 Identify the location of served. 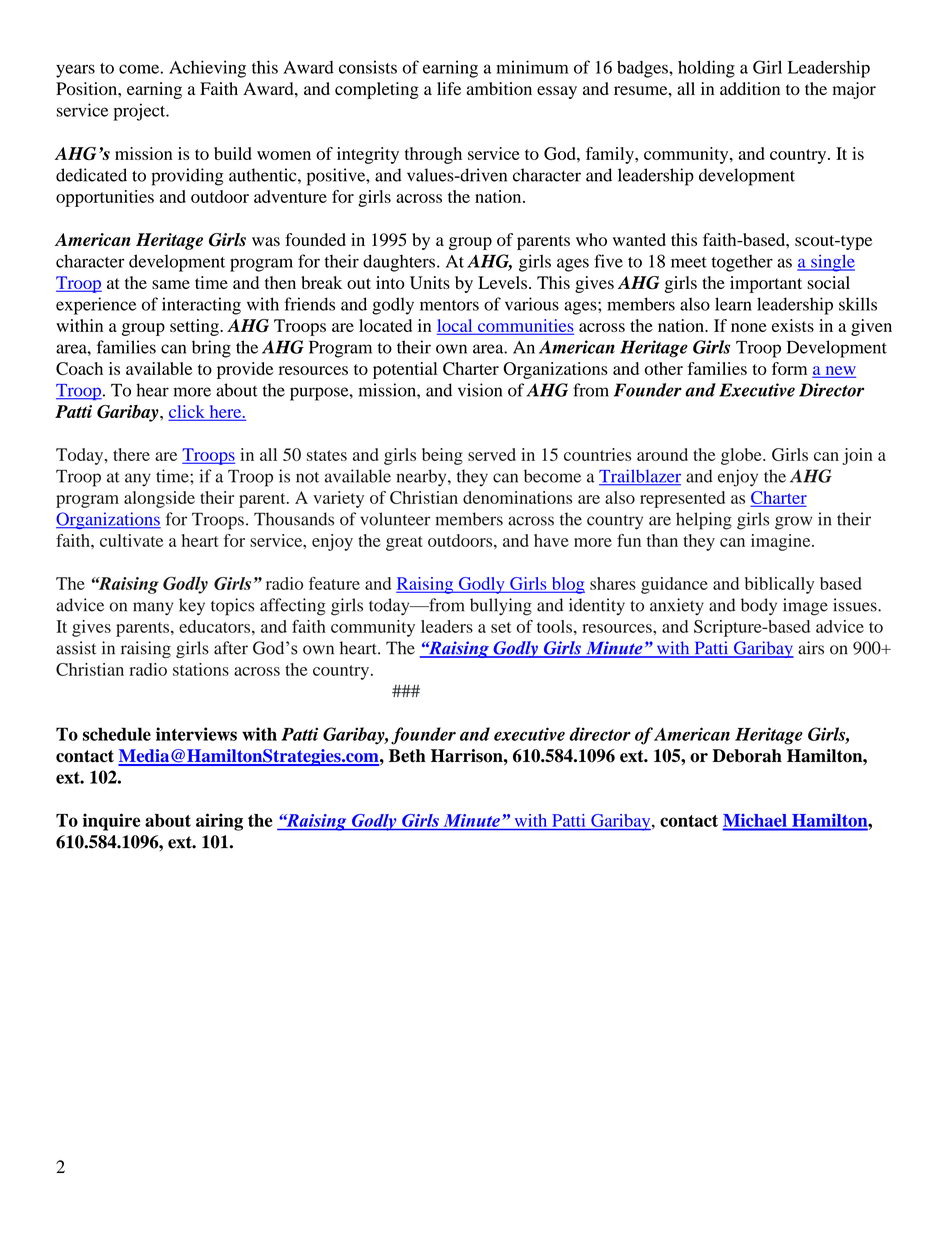
(492, 454).
